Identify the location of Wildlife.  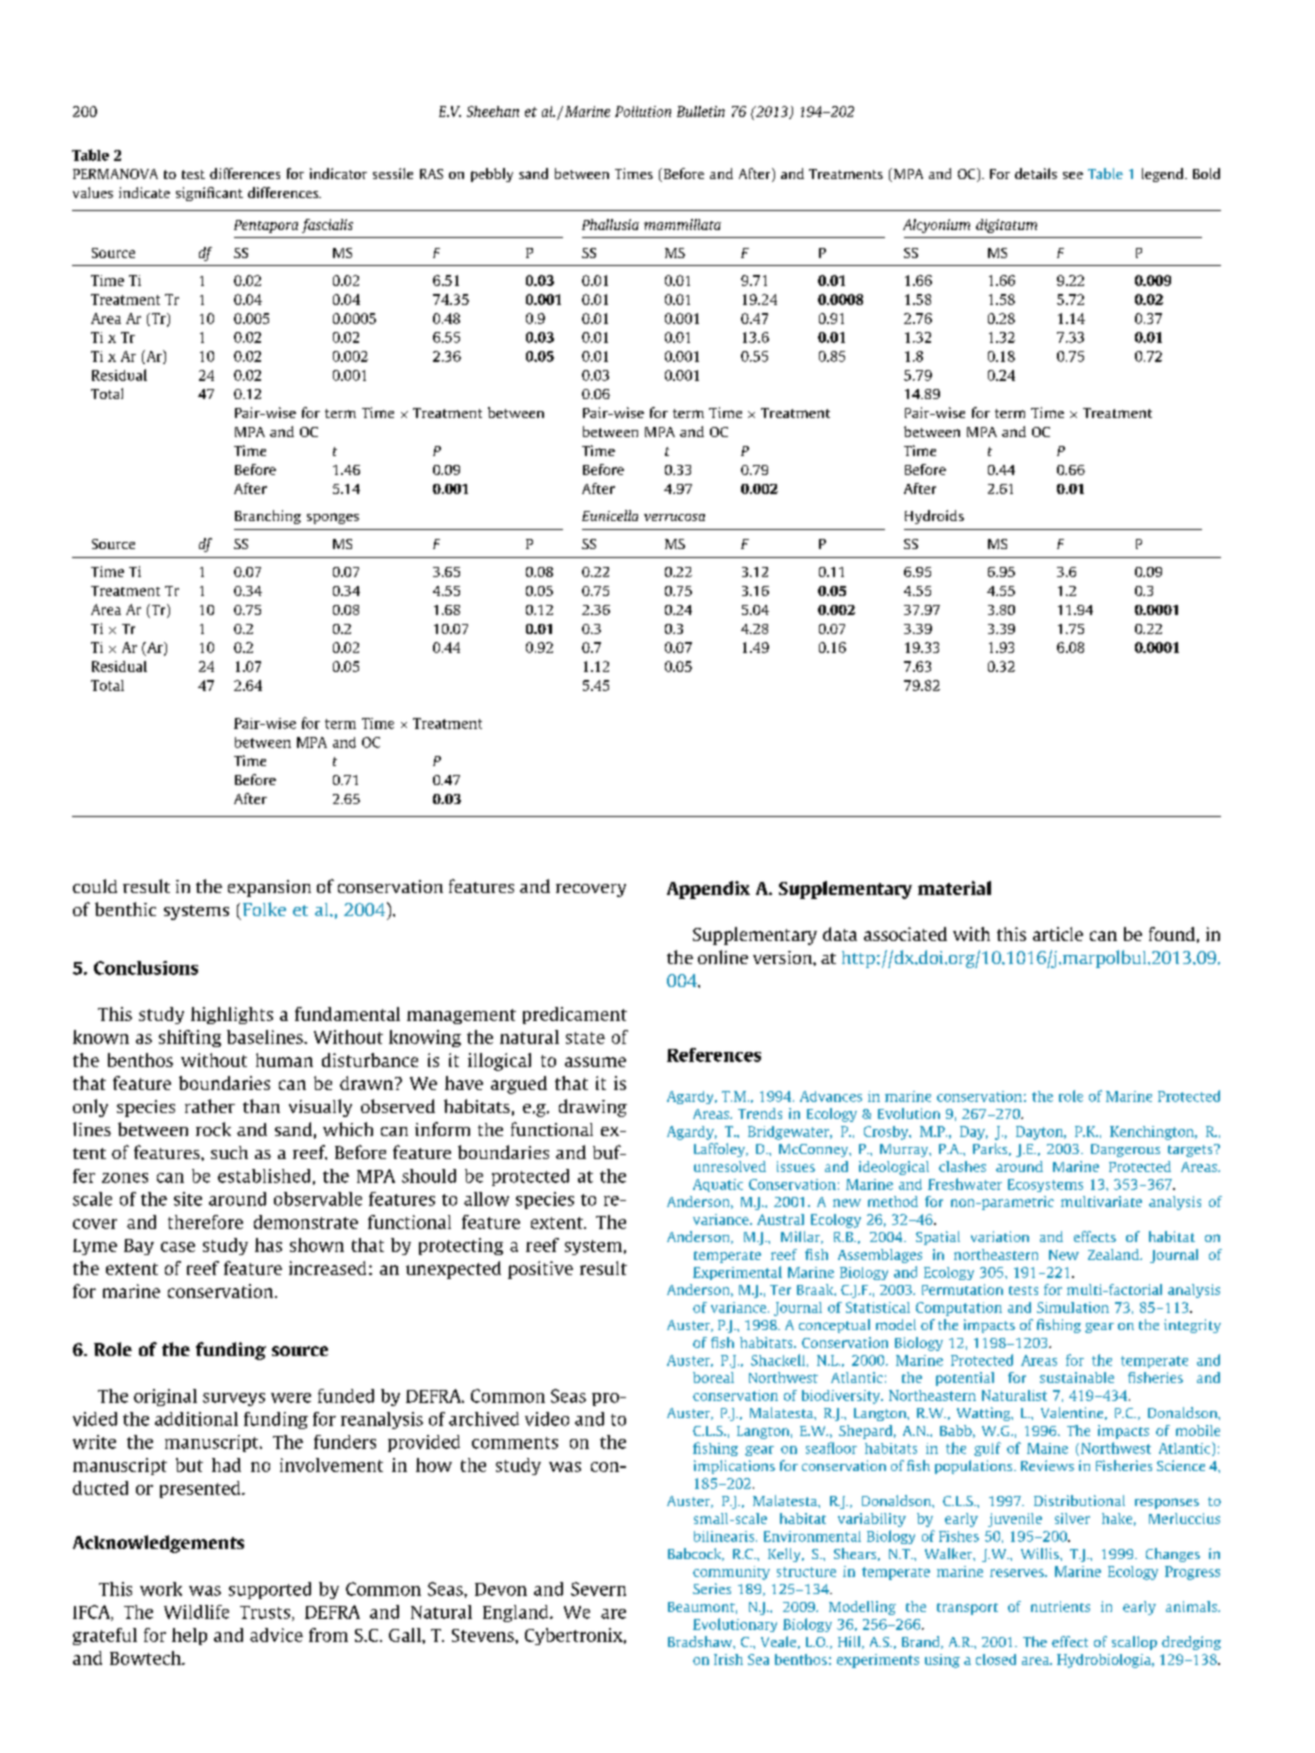
(196, 1612).
